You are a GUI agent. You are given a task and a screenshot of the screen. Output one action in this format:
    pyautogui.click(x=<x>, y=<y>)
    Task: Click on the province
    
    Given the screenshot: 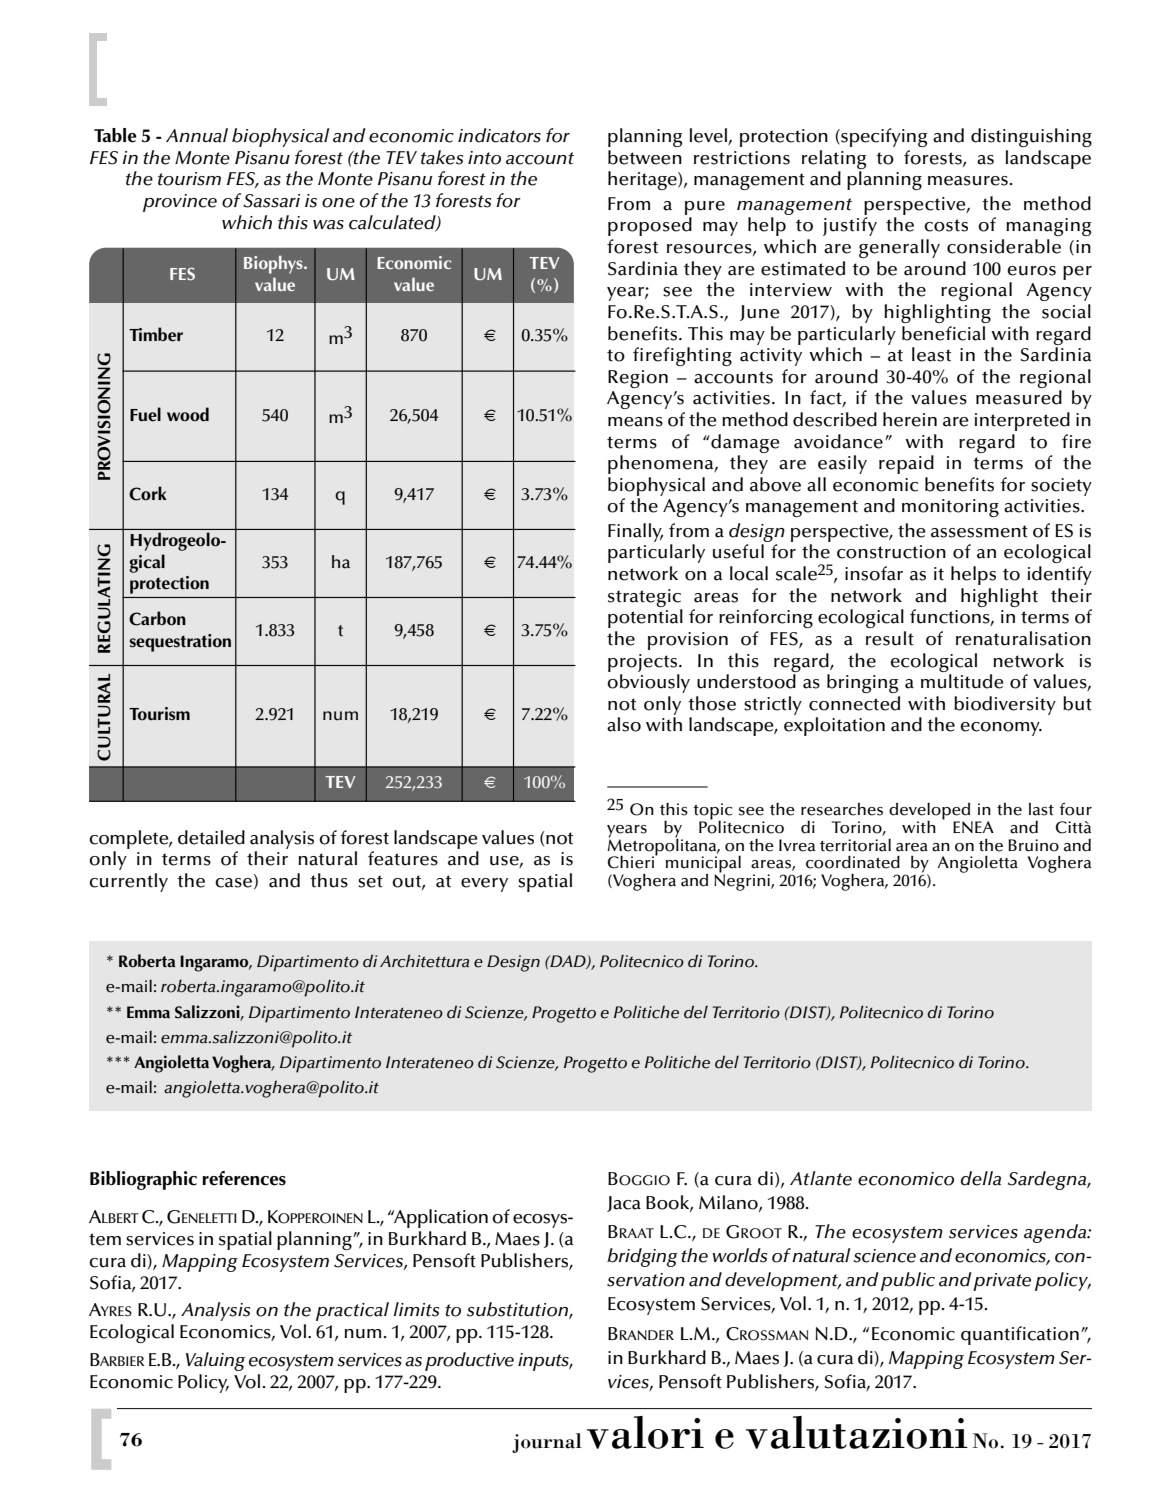 What is the action you would take?
    pyautogui.click(x=180, y=203)
